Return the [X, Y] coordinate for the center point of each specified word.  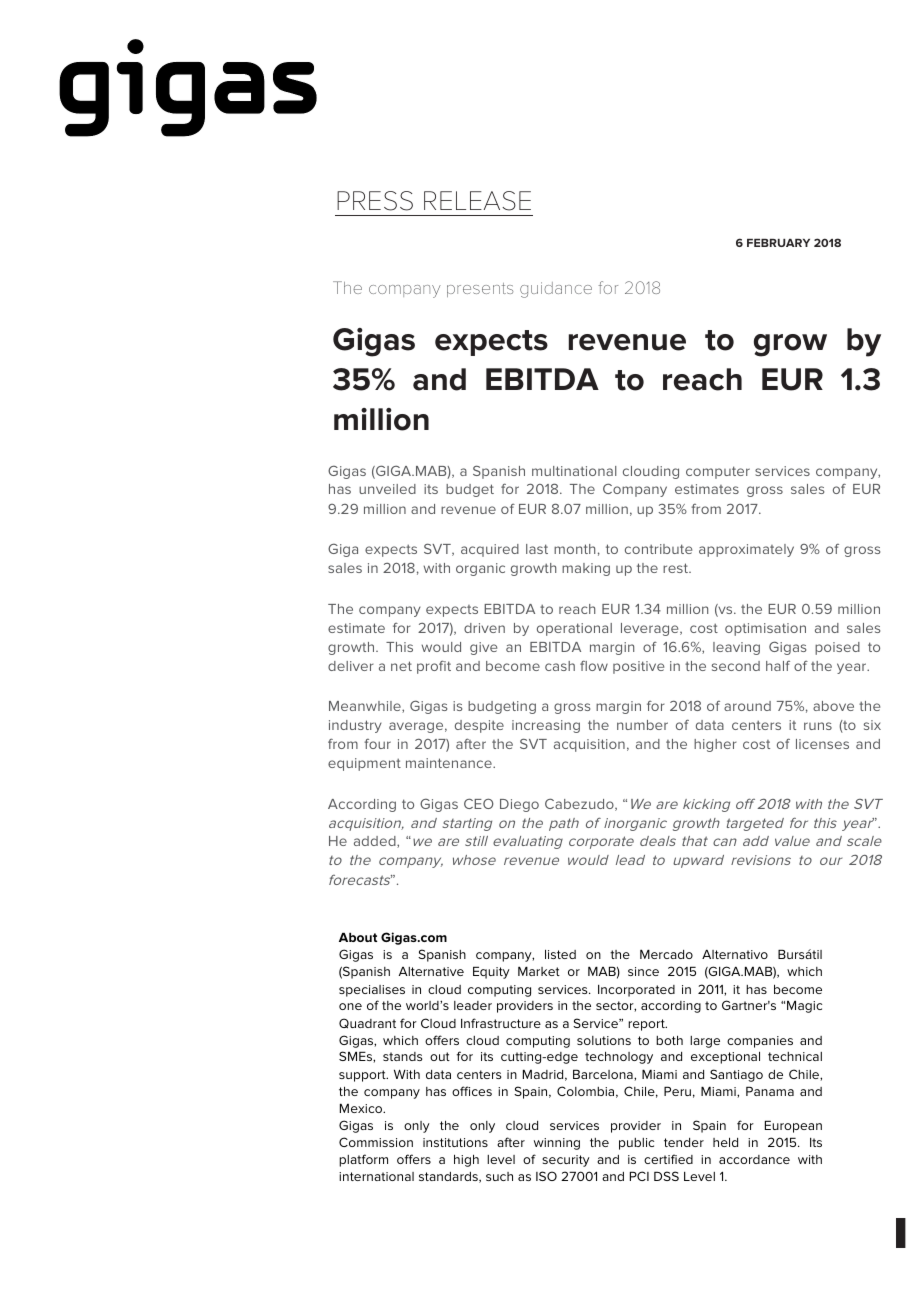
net [401, 666]
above [833, 706]
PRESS [375, 201]
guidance [556, 290]
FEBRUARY [778, 243]
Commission [376, 1142]
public [636, 1144]
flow [594, 665]
